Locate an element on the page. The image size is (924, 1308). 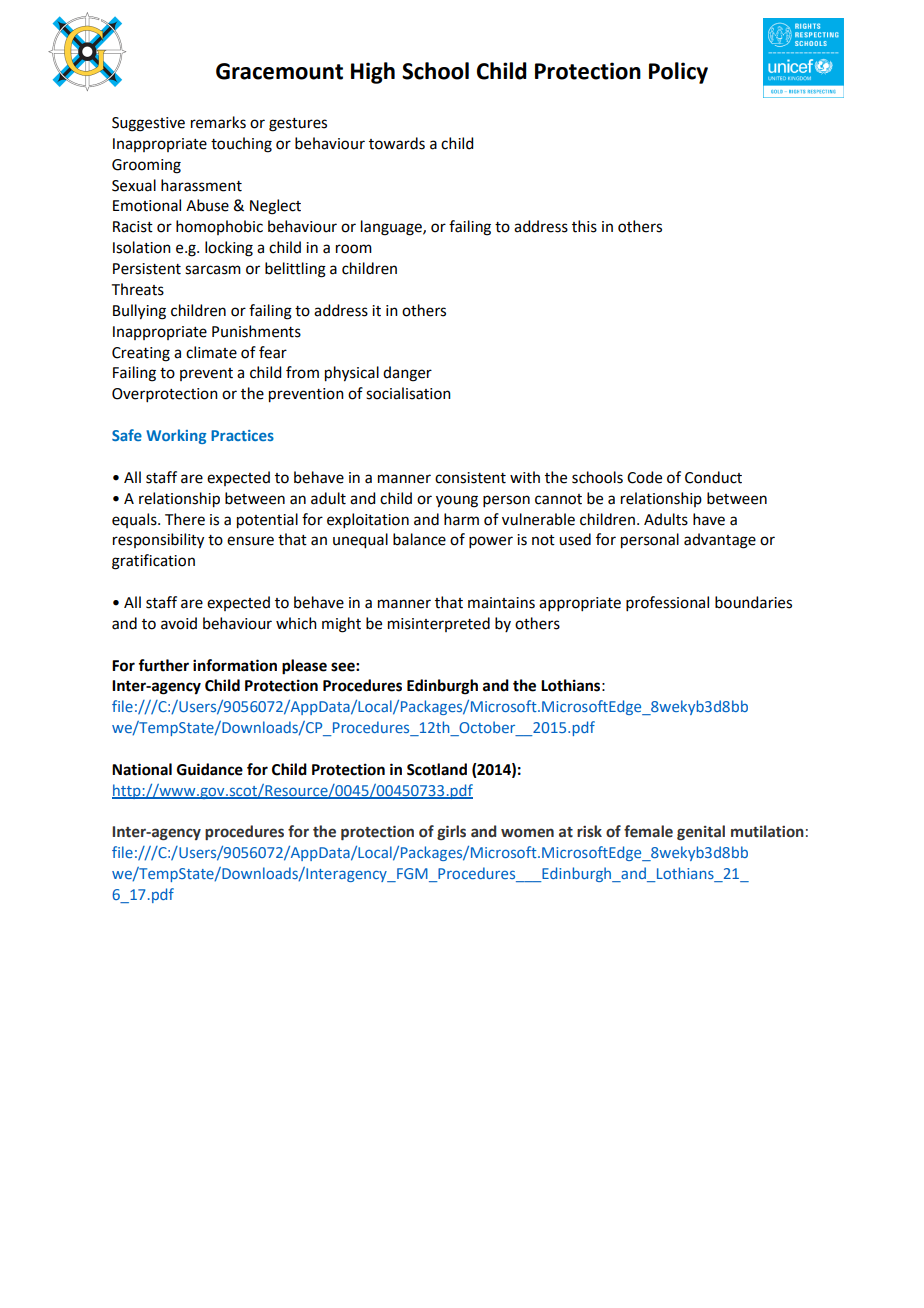
remarks is located at coordinates (218, 122).
